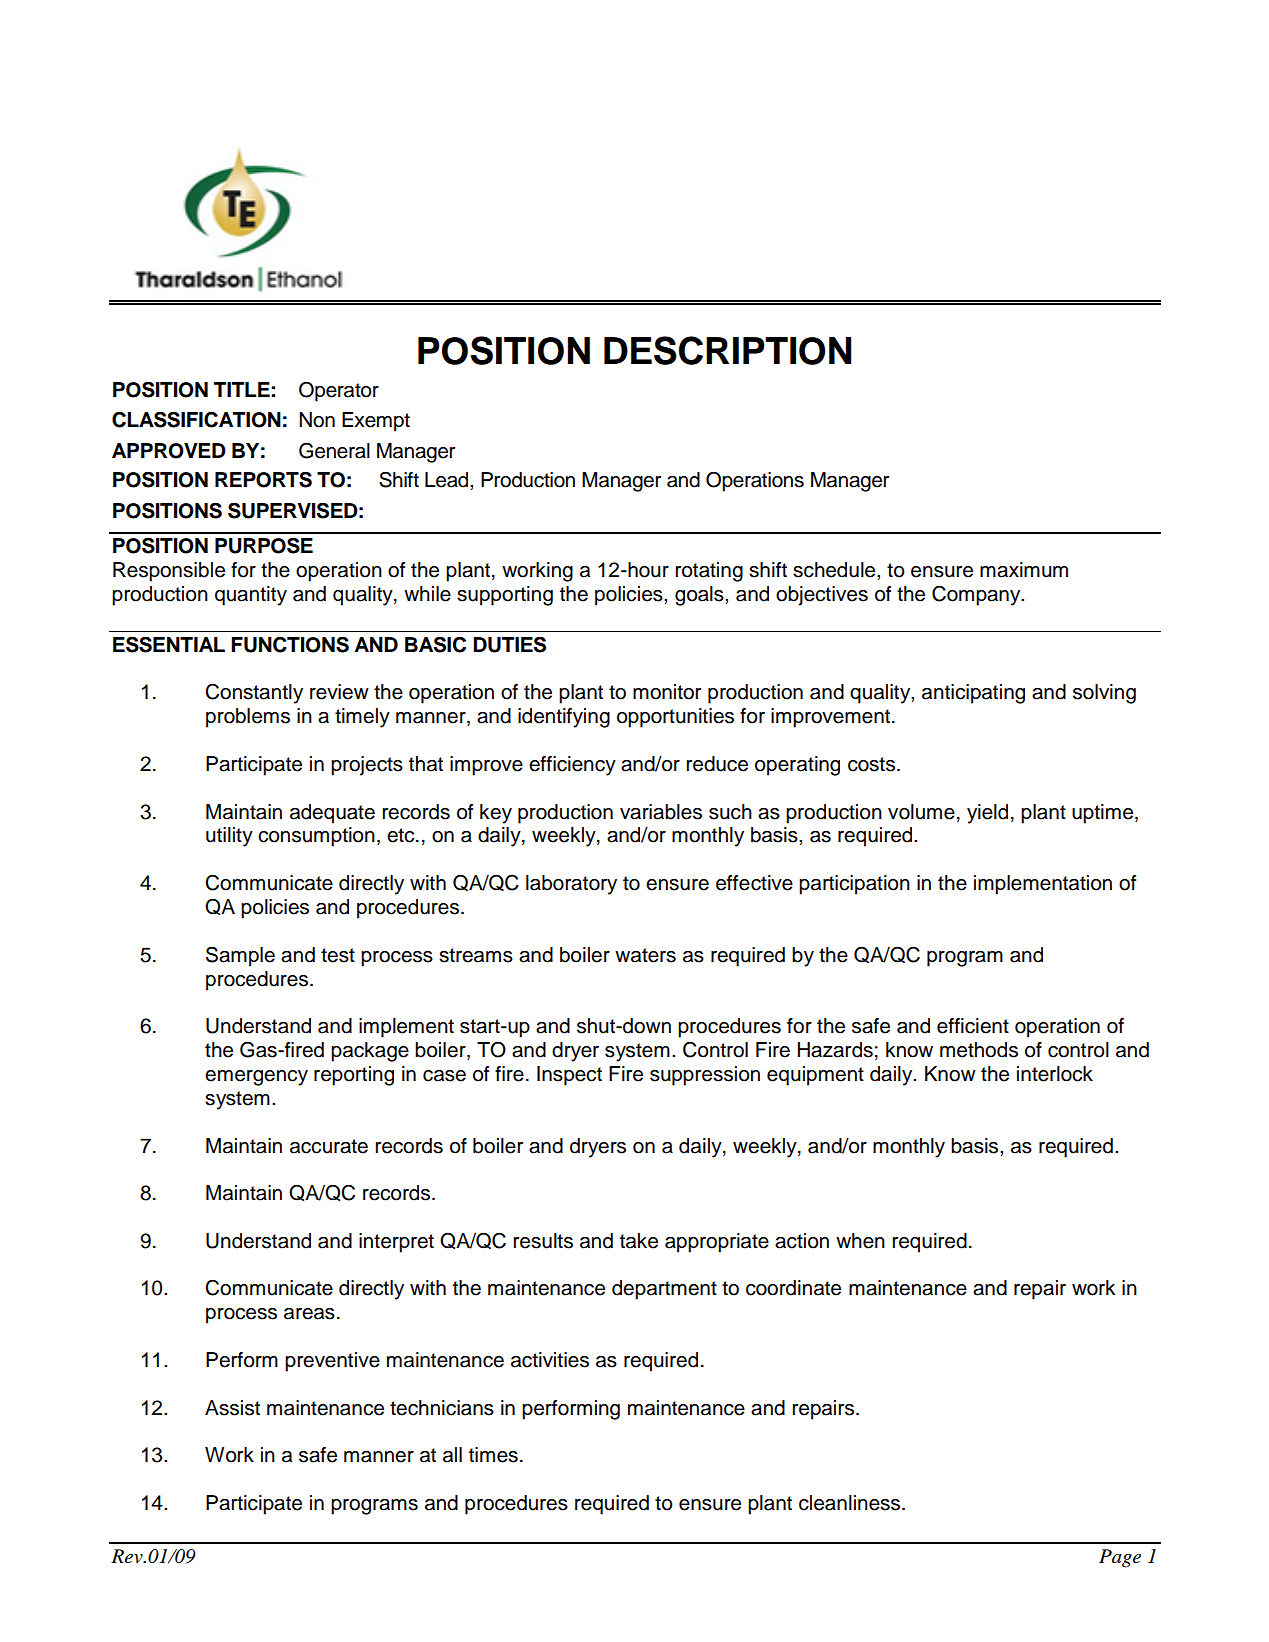 Image resolution: width=1269 pixels, height=1642 pixels. I want to click on suppression, so click(705, 1076).
